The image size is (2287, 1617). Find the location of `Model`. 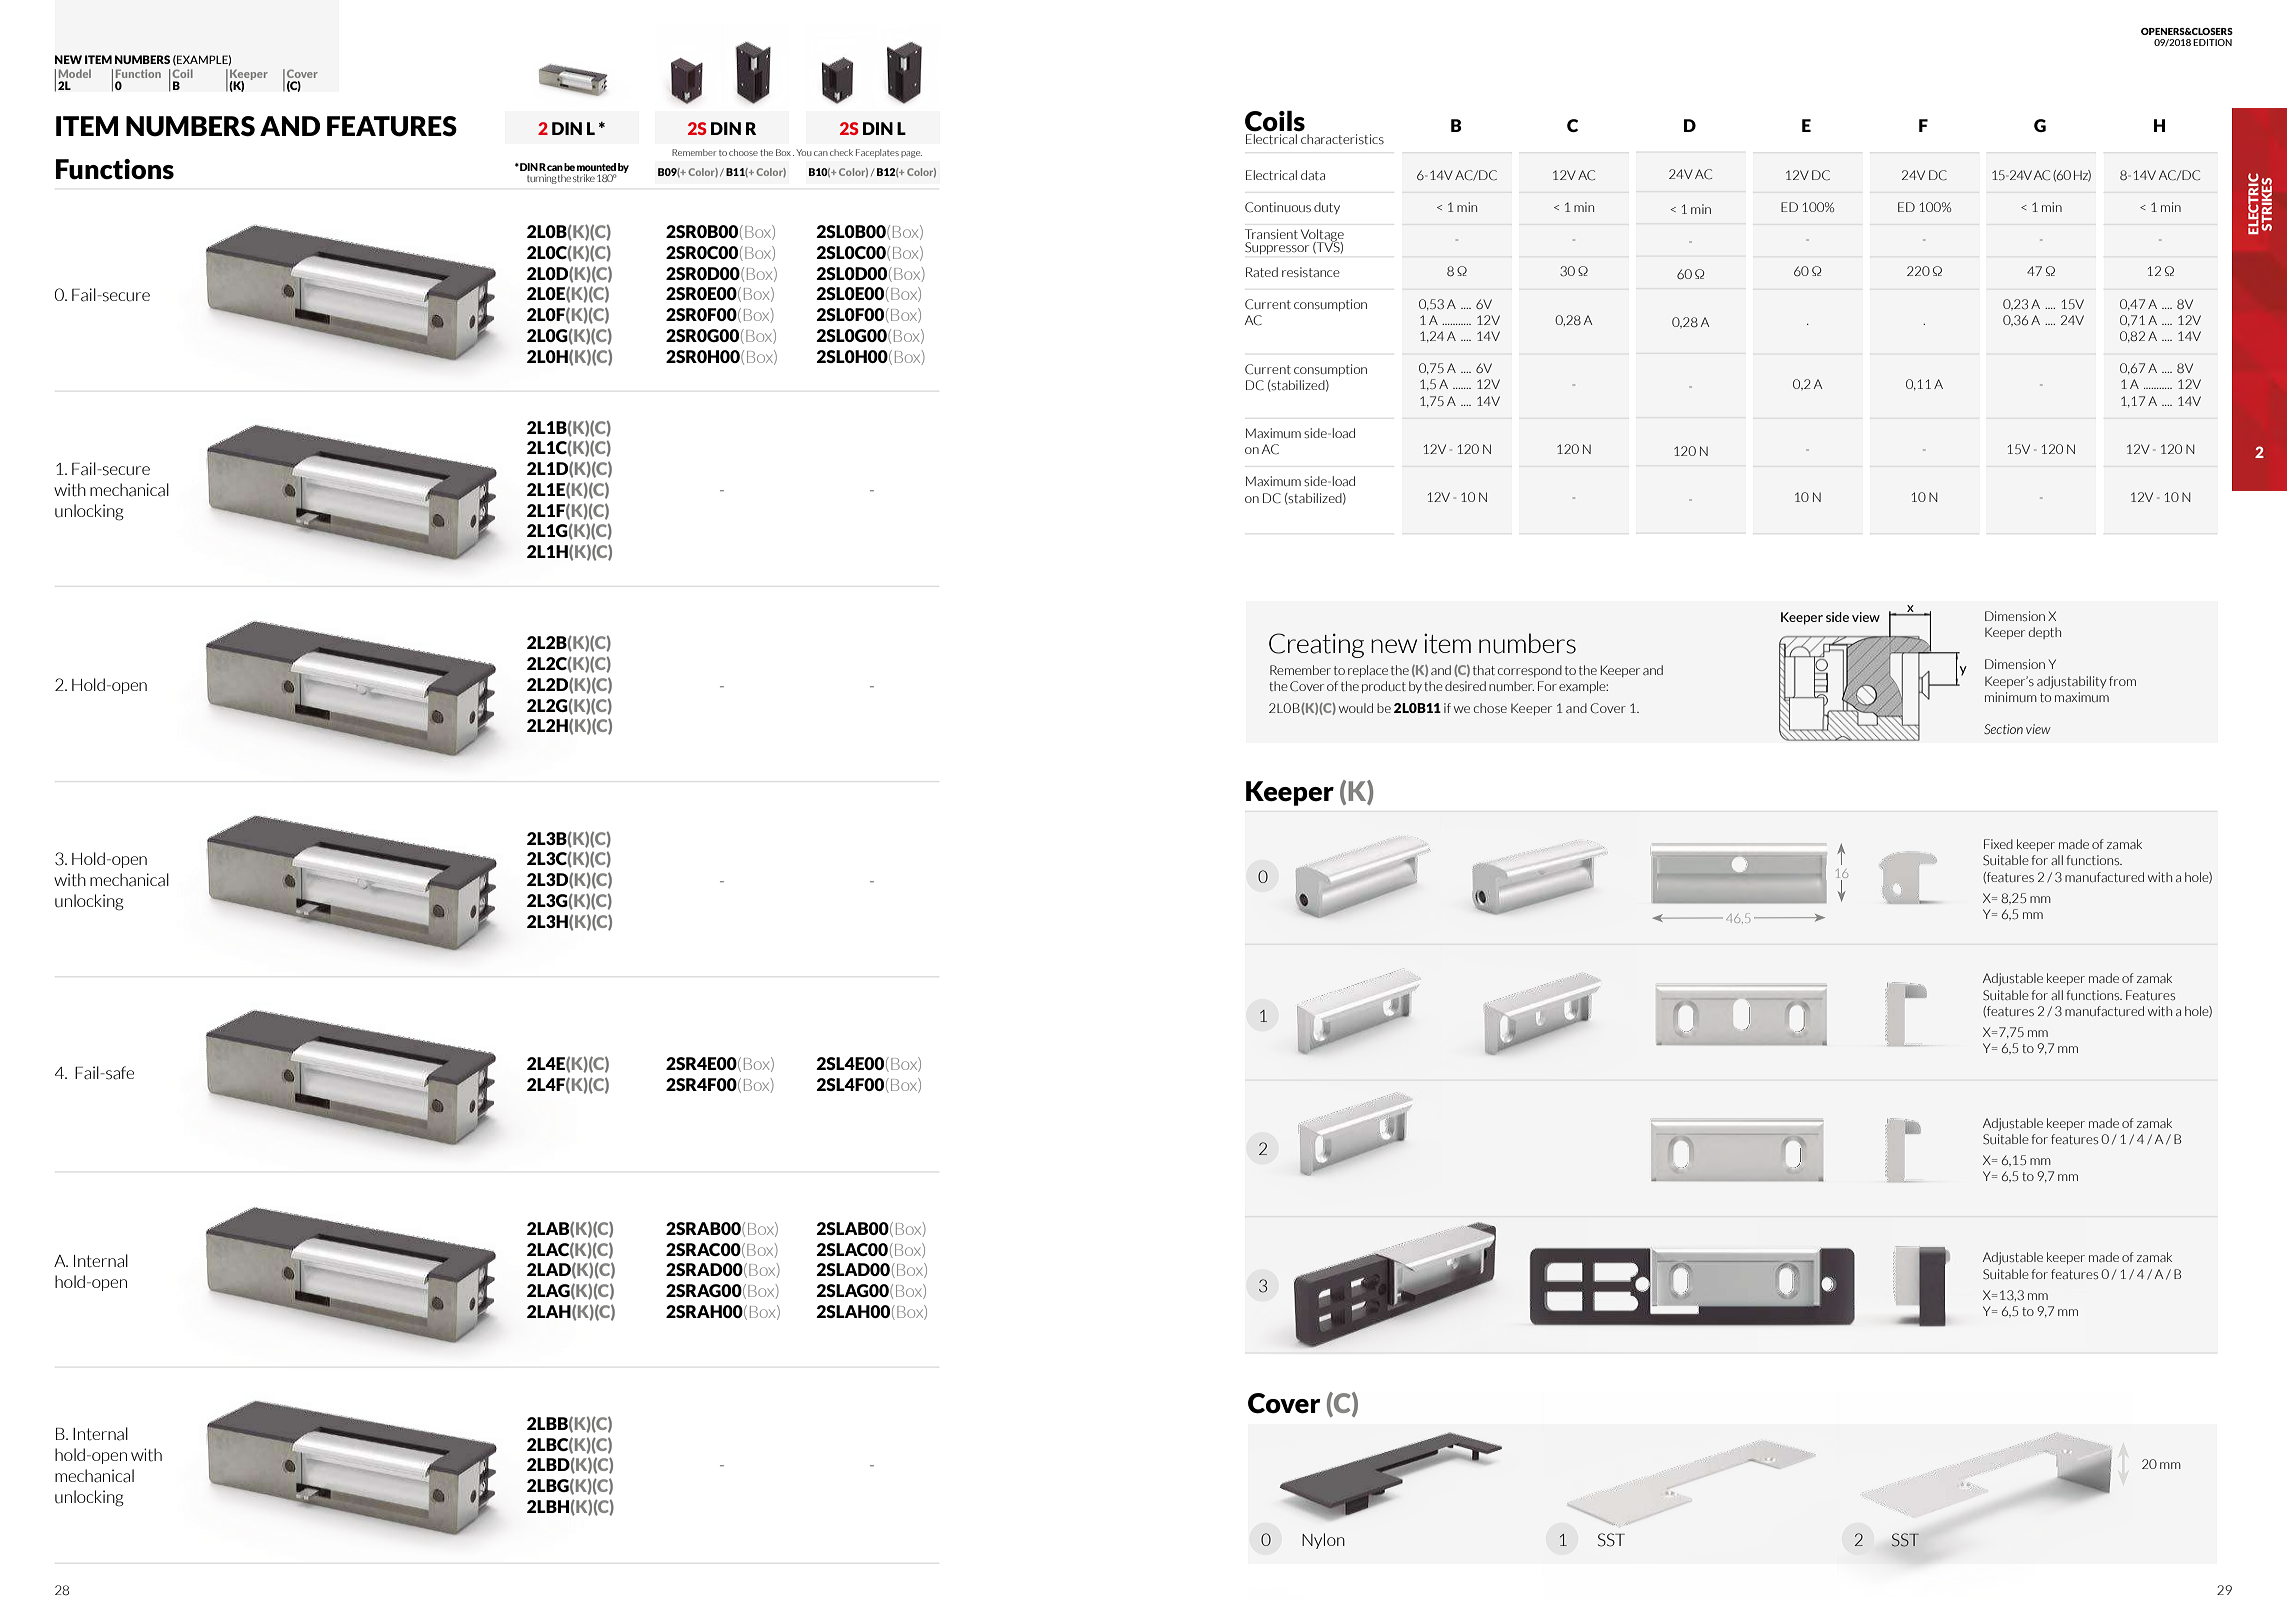

Model is located at coordinates (75, 73).
